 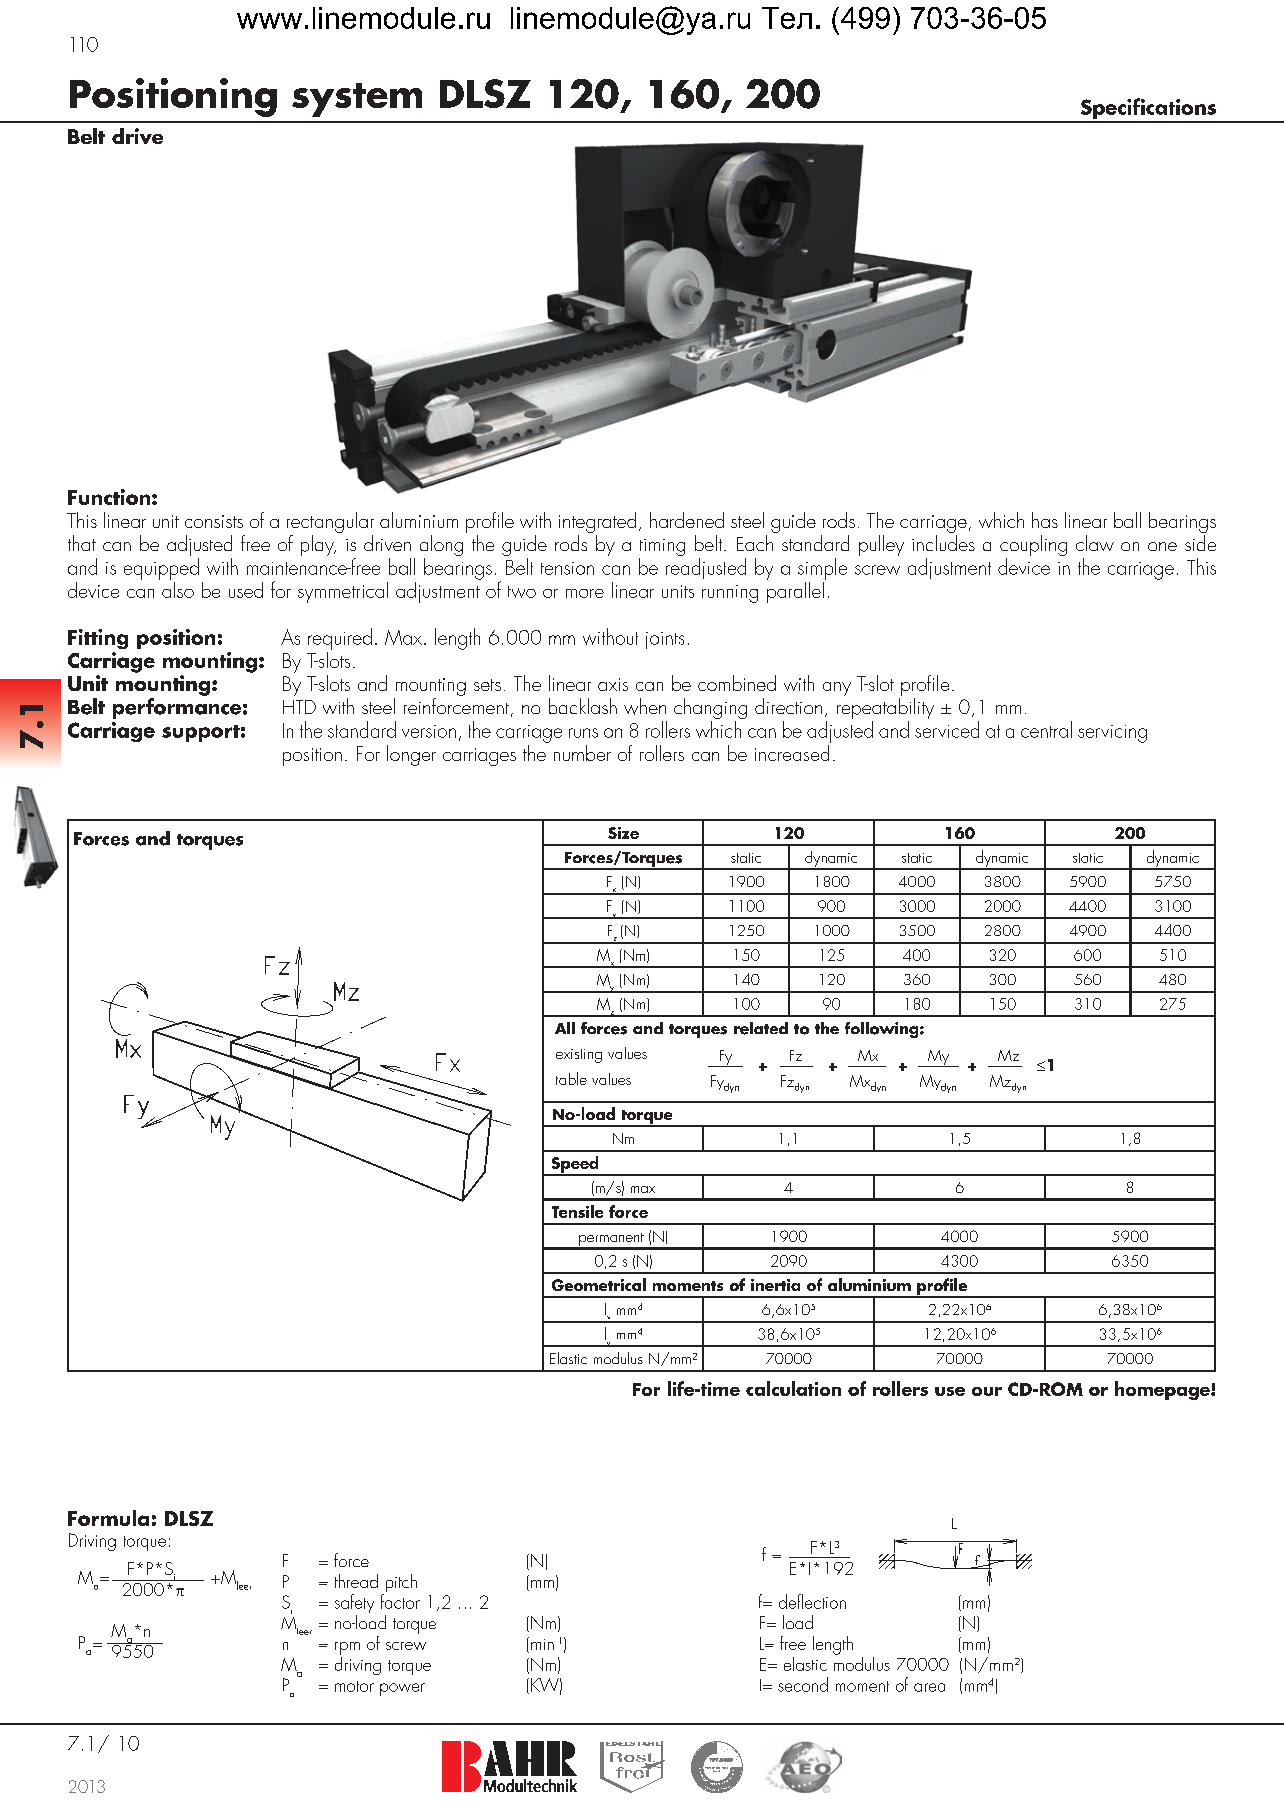 I want to click on our, so click(x=987, y=1391).
